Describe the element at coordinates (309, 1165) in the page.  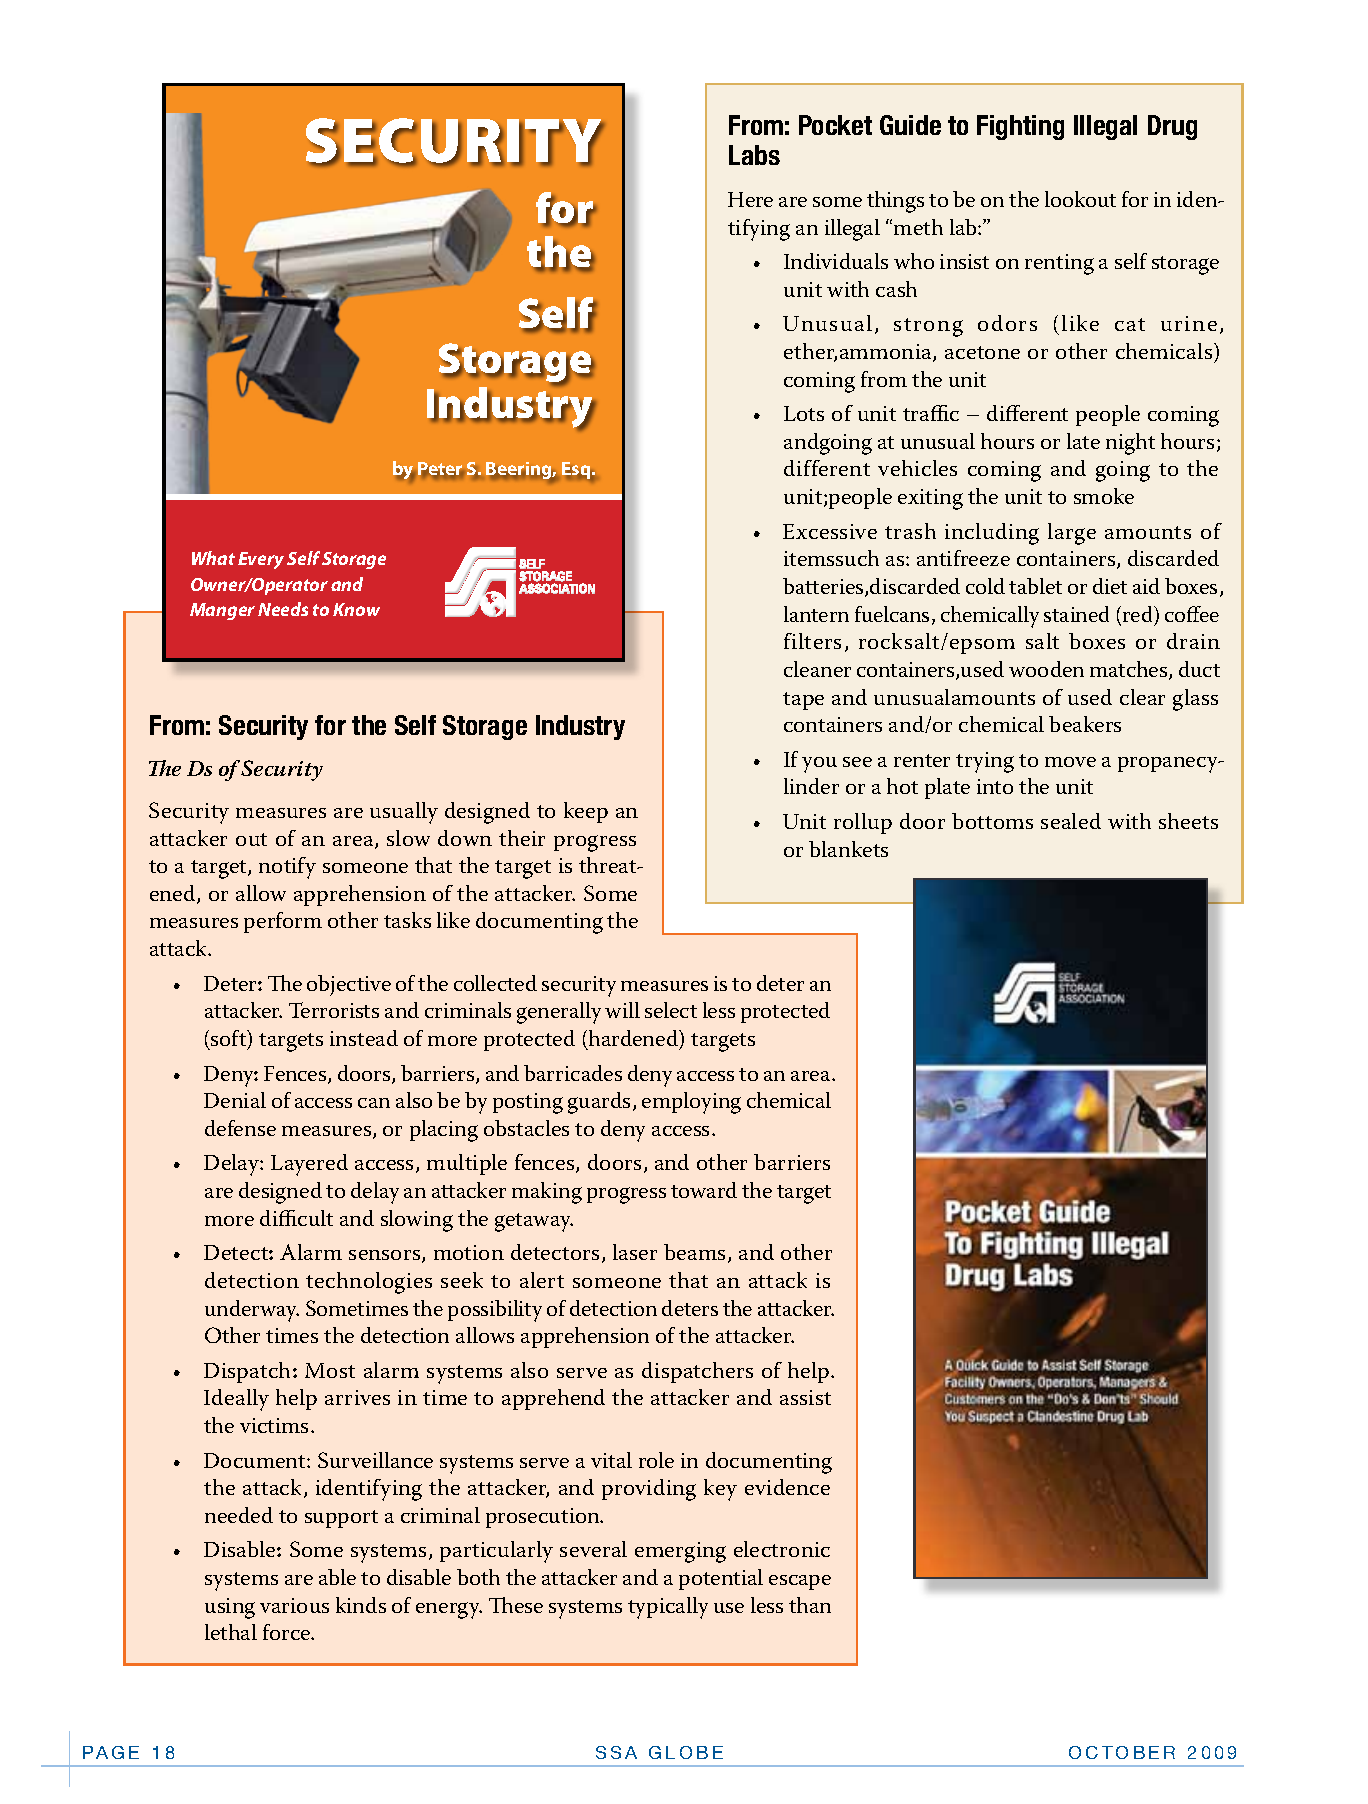
I see `Layered` at that location.
